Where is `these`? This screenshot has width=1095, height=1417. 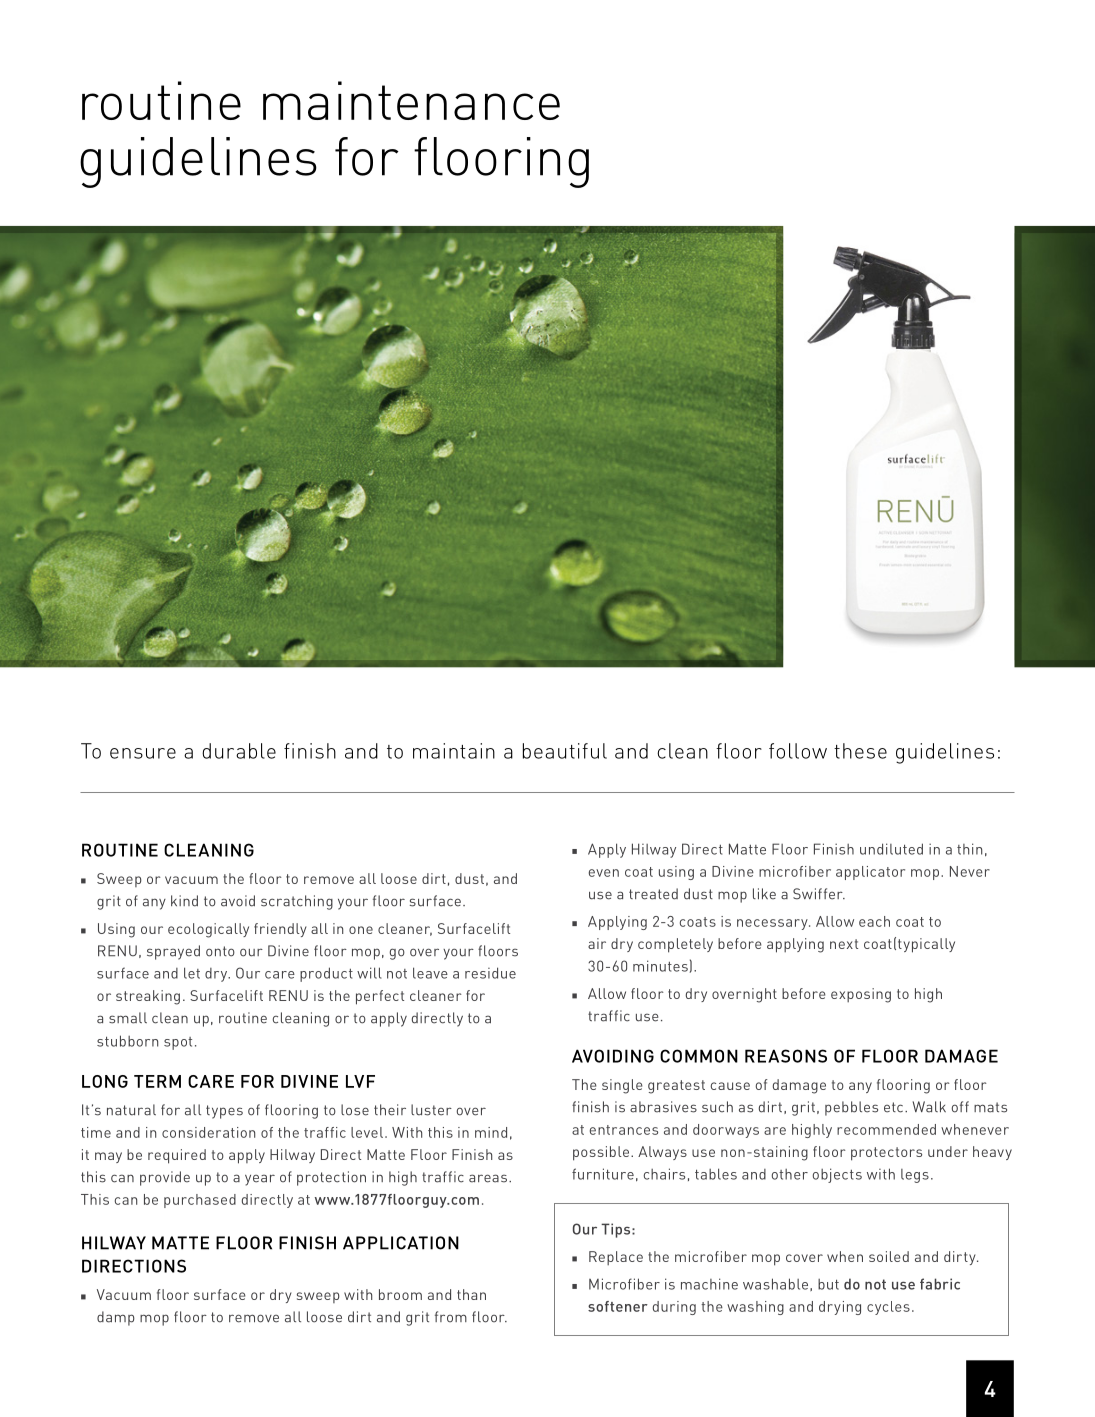
these is located at coordinates (860, 751).
